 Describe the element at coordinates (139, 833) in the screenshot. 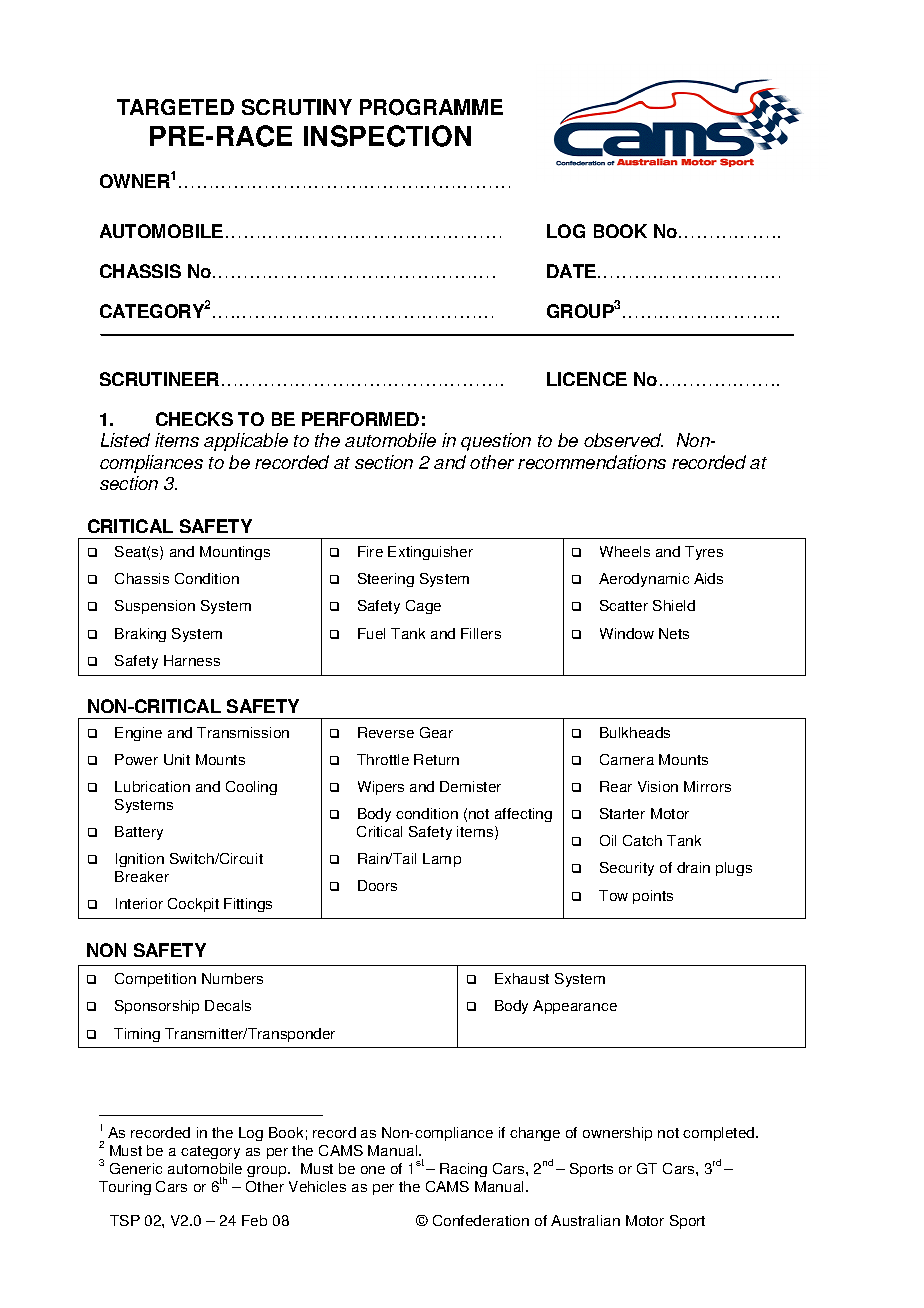

I see `Battery` at that location.
